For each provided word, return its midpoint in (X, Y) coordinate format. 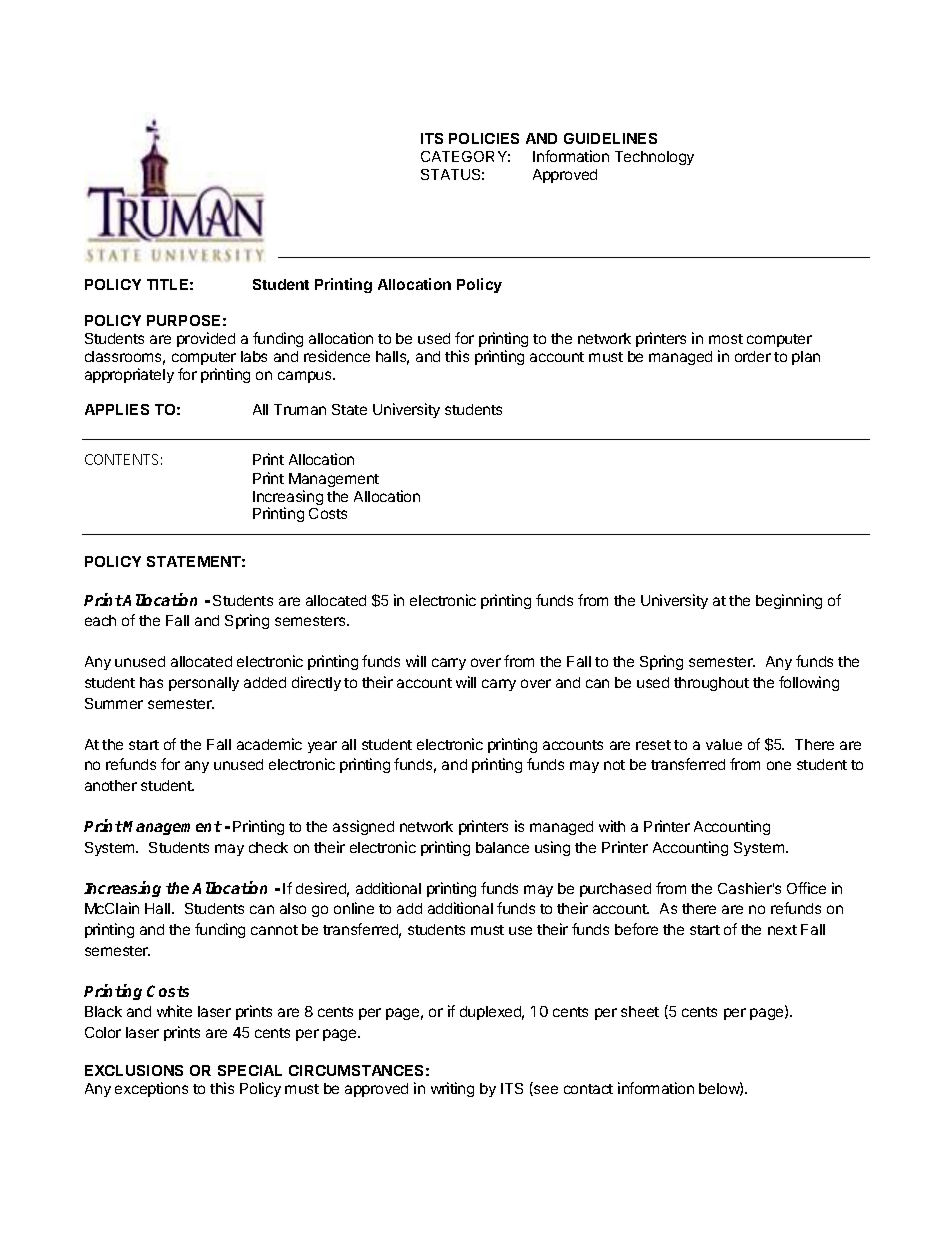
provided (206, 339)
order (753, 356)
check (268, 847)
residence (337, 356)
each (100, 620)
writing (452, 1089)
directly (316, 683)
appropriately (129, 375)
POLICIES (484, 138)
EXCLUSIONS (134, 1070)
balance (502, 847)
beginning (789, 601)
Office (806, 888)
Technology (654, 158)
